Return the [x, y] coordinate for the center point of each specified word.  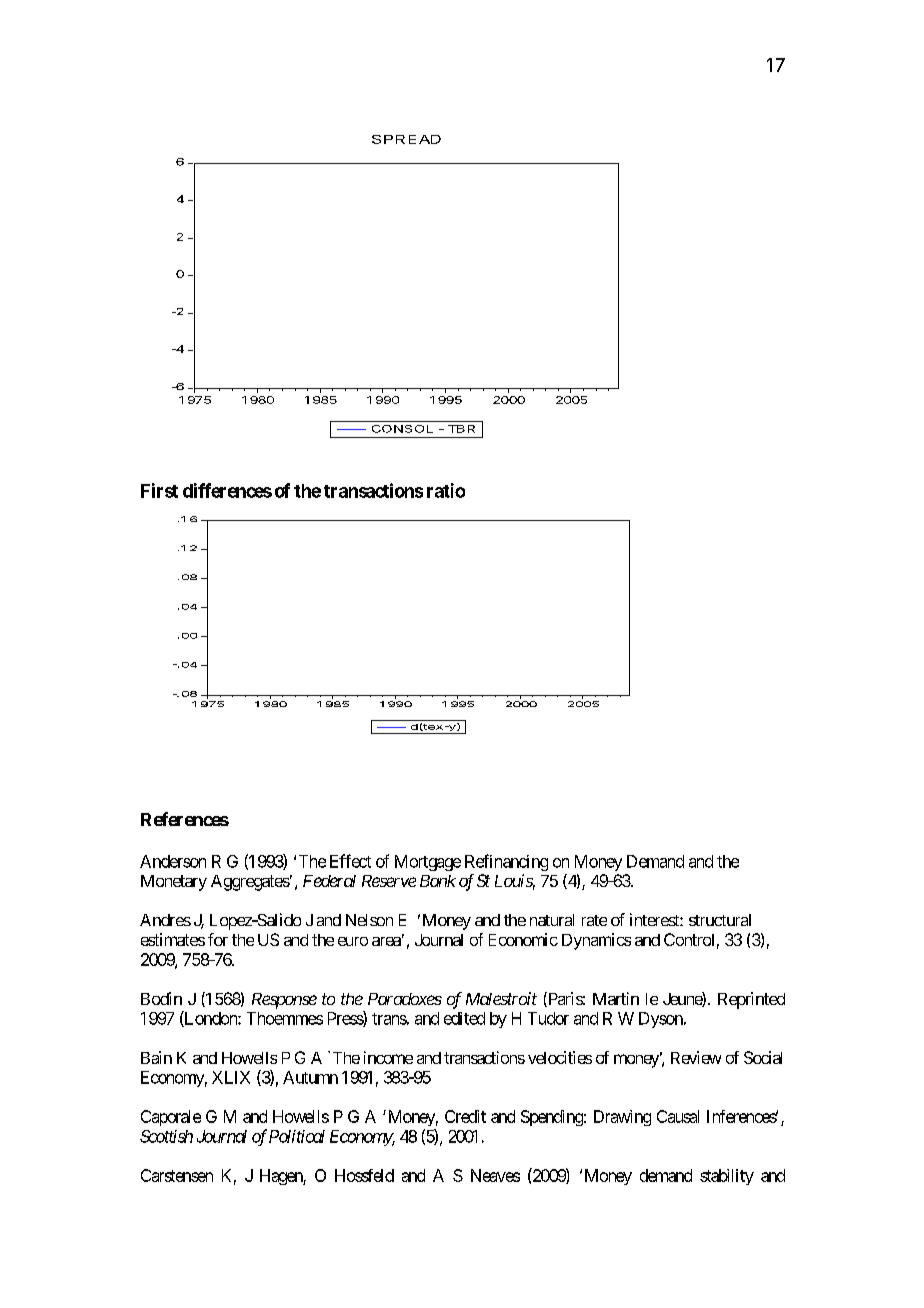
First [159, 490]
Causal [678, 1116]
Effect [350, 861]
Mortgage [428, 863]
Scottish [166, 1136]
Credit [465, 1116]
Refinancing [506, 862]
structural [720, 920]
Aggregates [250, 883]
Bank [438, 881]
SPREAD [406, 139]
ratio [446, 490]
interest [655, 919]
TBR [461, 429]
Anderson [173, 861]
